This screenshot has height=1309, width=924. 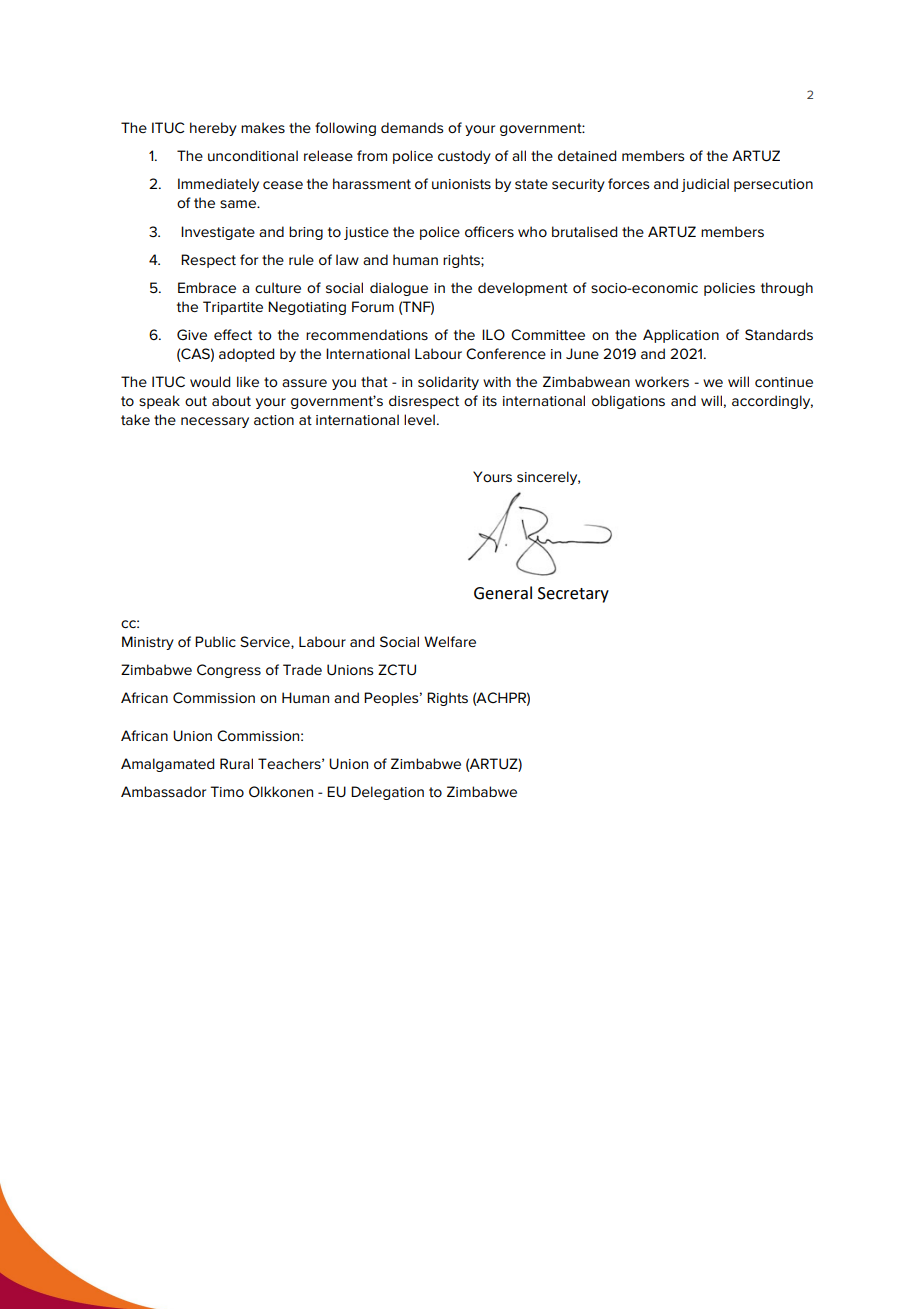 What do you see at coordinates (573, 595) in the screenshot?
I see `Secretary` at bounding box center [573, 595].
